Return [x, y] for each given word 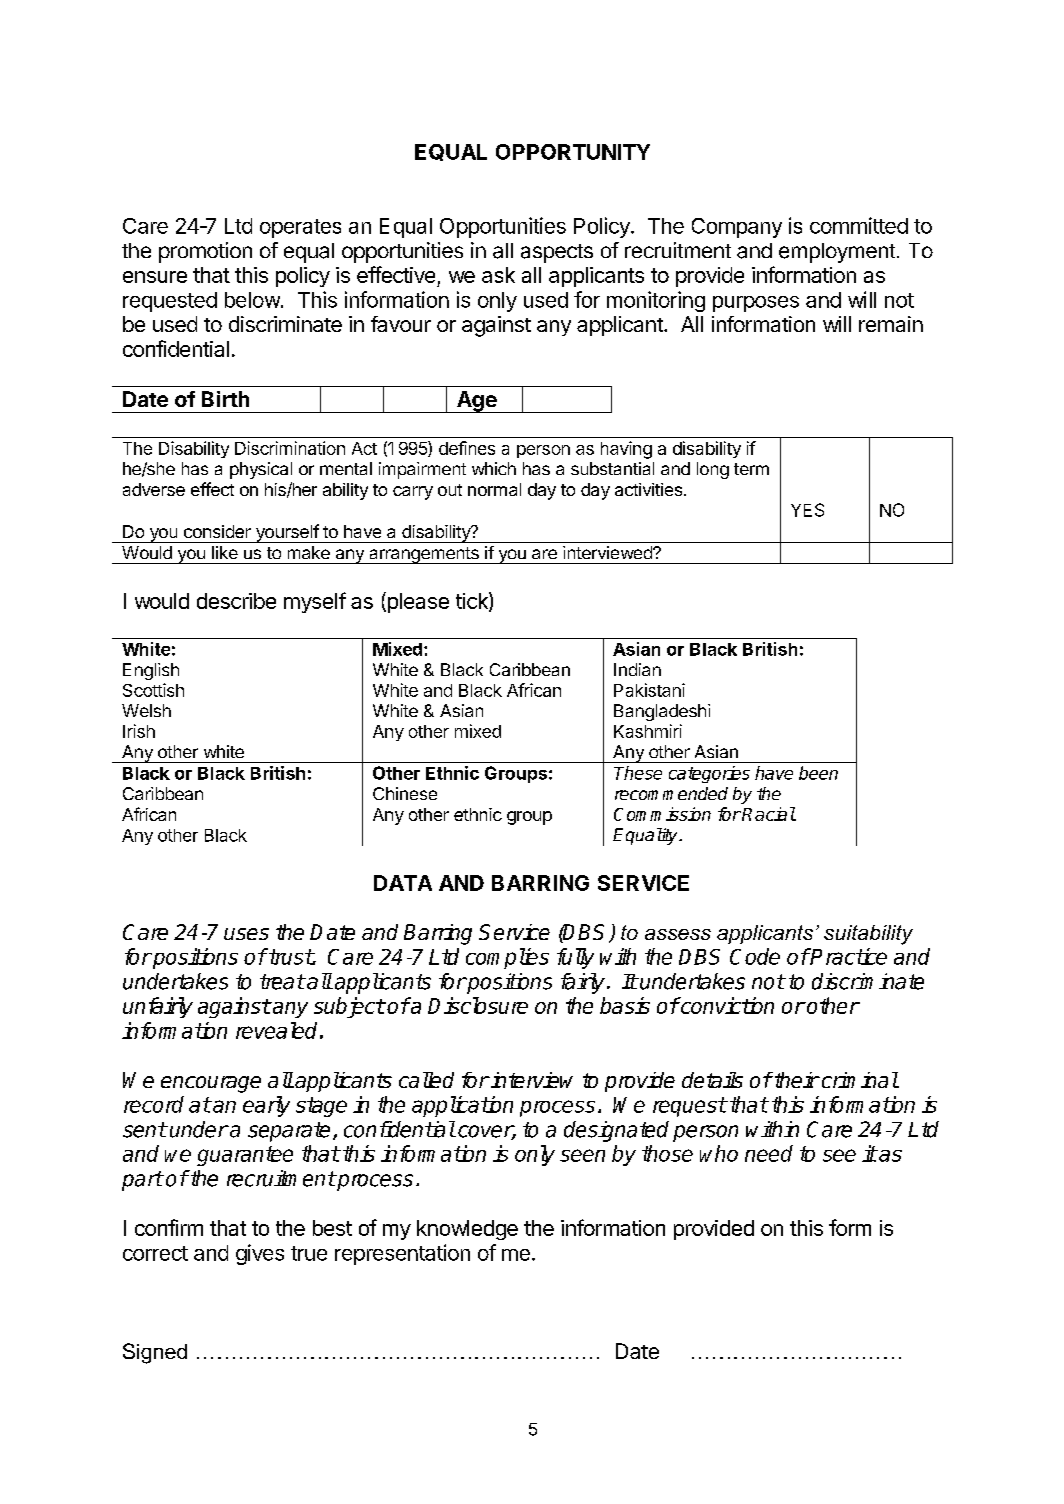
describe [236, 601]
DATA [403, 883]
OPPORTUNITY [573, 152]
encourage [211, 1084]
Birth [225, 399]
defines [467, 448]
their [795, 1080]
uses [246, 934]
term [751, 469]
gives [260, 1254]
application [462, 1106]
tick [473, 601]
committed [859, 225]
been [818, 773]
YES [807, 510]
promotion [205, 252]
